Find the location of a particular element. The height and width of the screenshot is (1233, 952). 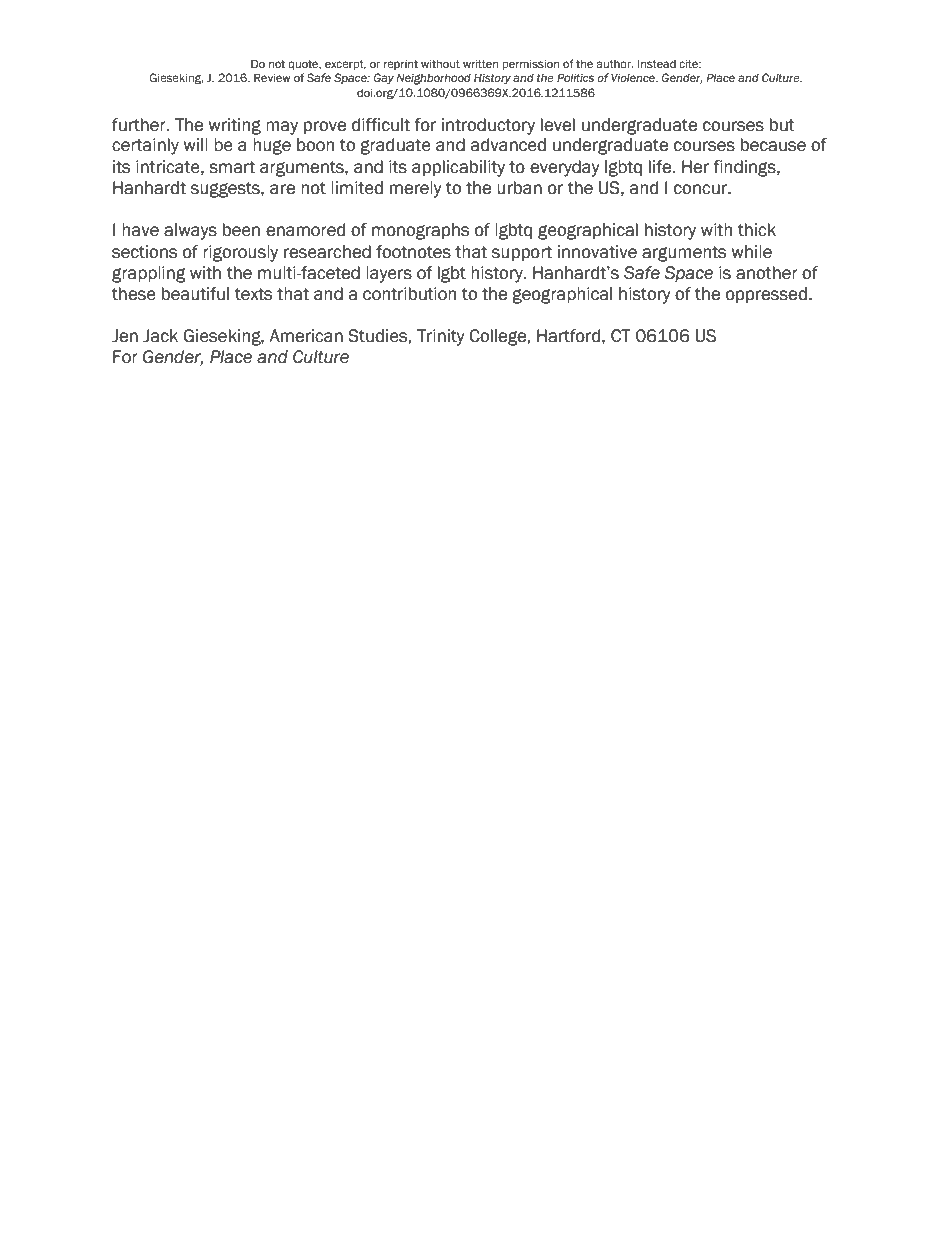

concur is located at coordinates (701, 189).
